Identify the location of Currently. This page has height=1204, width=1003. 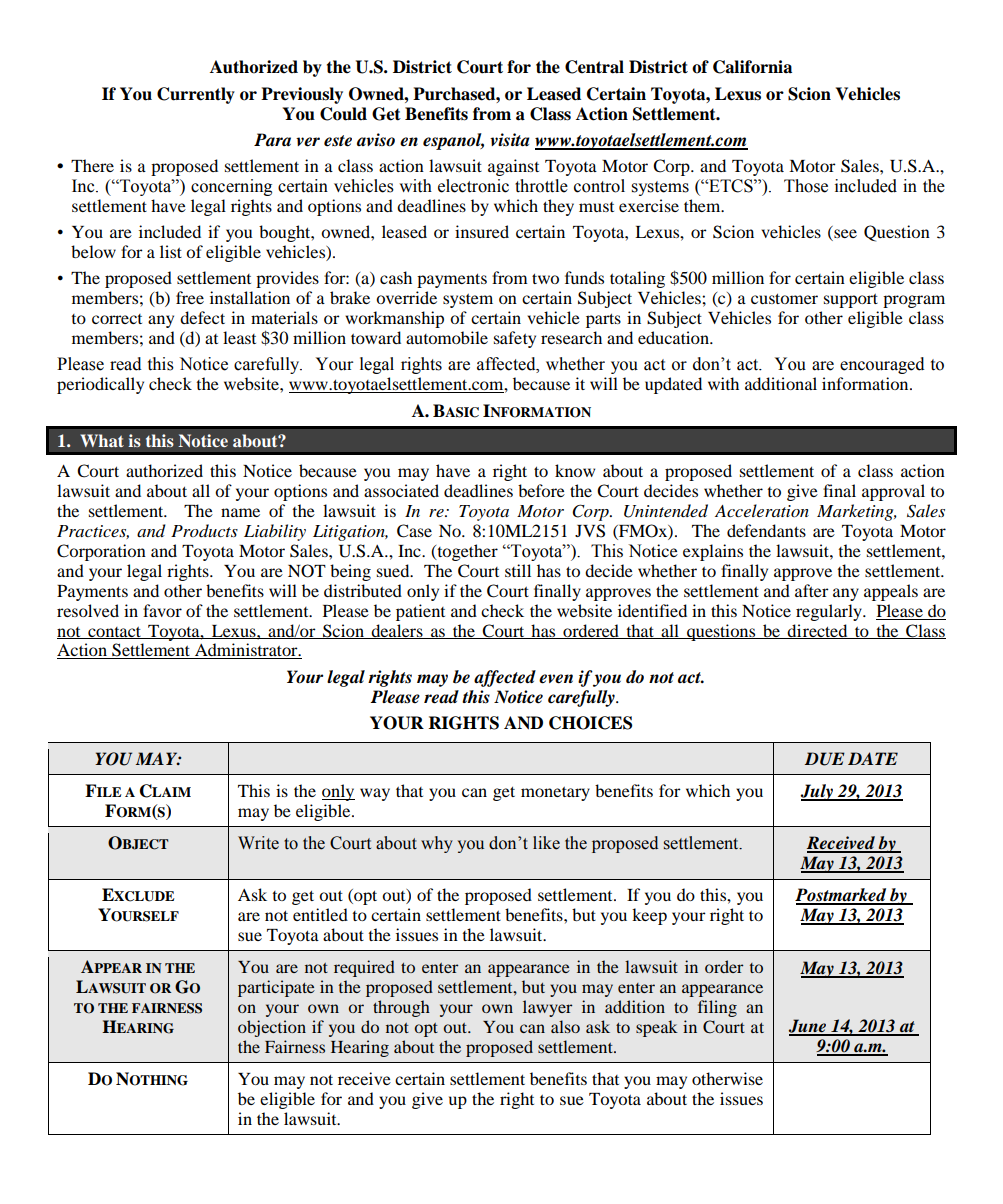
(196, 95).
